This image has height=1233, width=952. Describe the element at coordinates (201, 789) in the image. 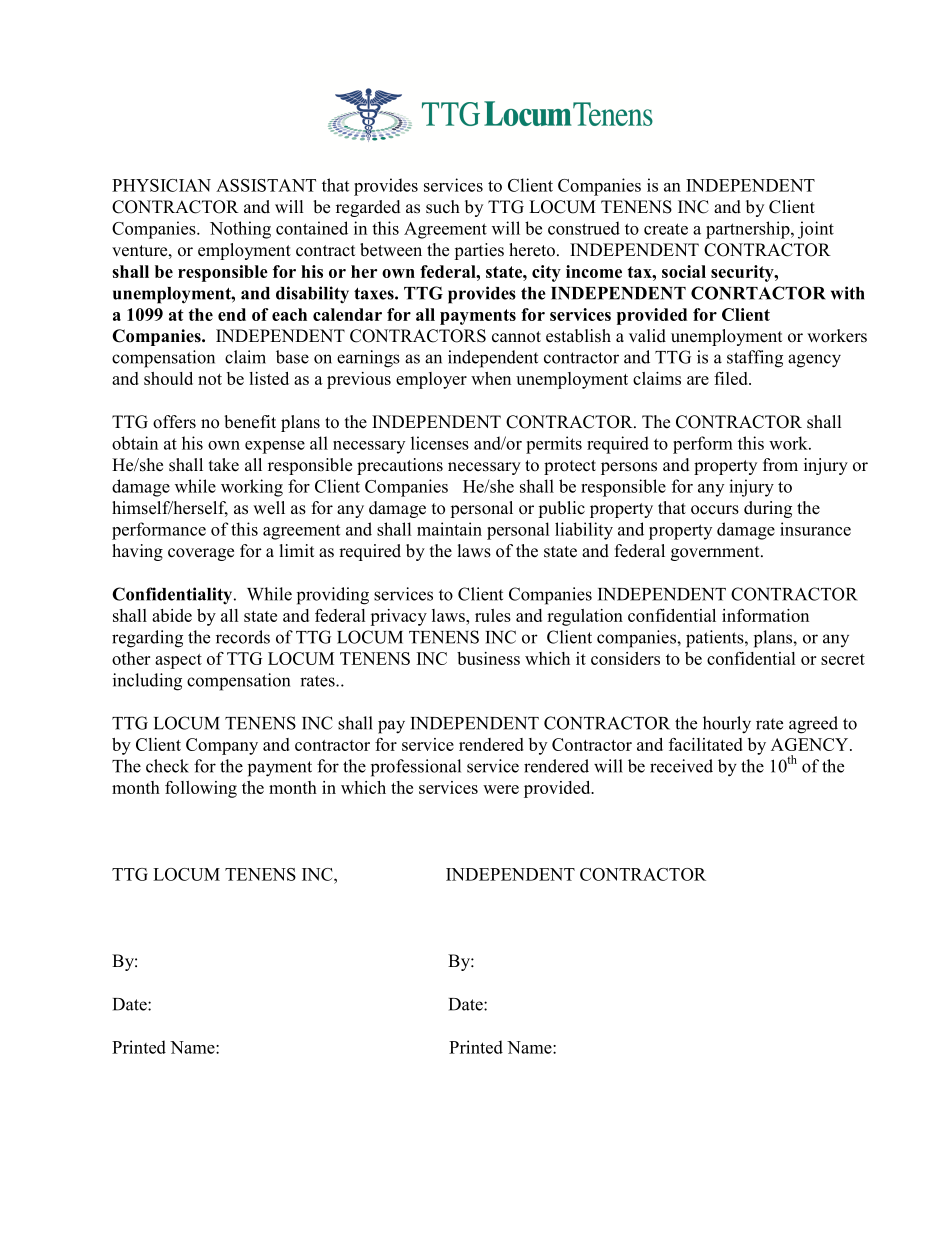

I see `following` at that location.
